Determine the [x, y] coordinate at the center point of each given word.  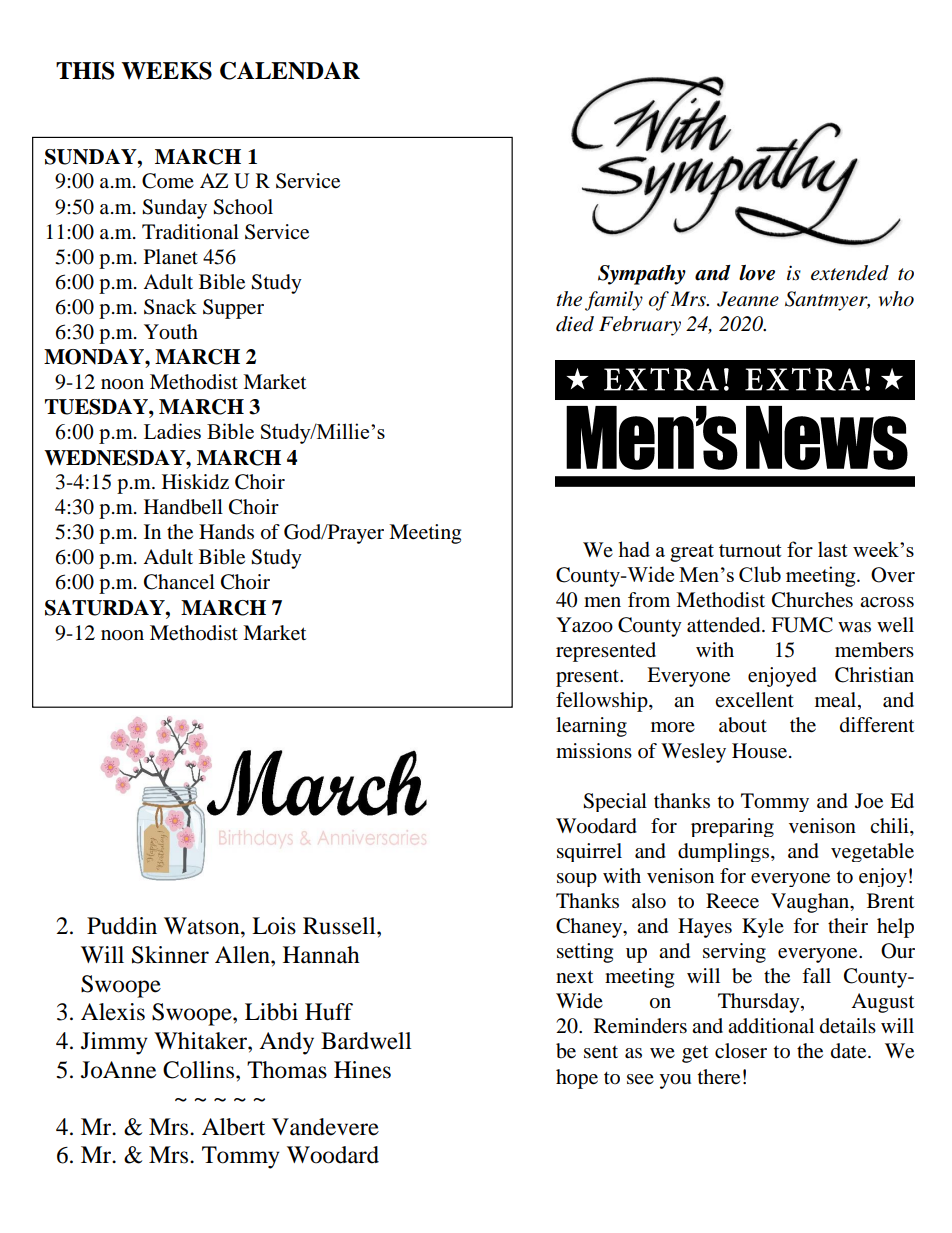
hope [577, 1079]
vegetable [872, 852]
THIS [85, 71]
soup [577, 880]
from [649, 600]
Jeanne [748, 299]
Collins [198, 1070]
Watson [203, 926]
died [575, 324]
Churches [812, 600]
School [243, 207]
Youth [171, 332]
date [850, 1051]
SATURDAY [106, 608]
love [757, 273]
